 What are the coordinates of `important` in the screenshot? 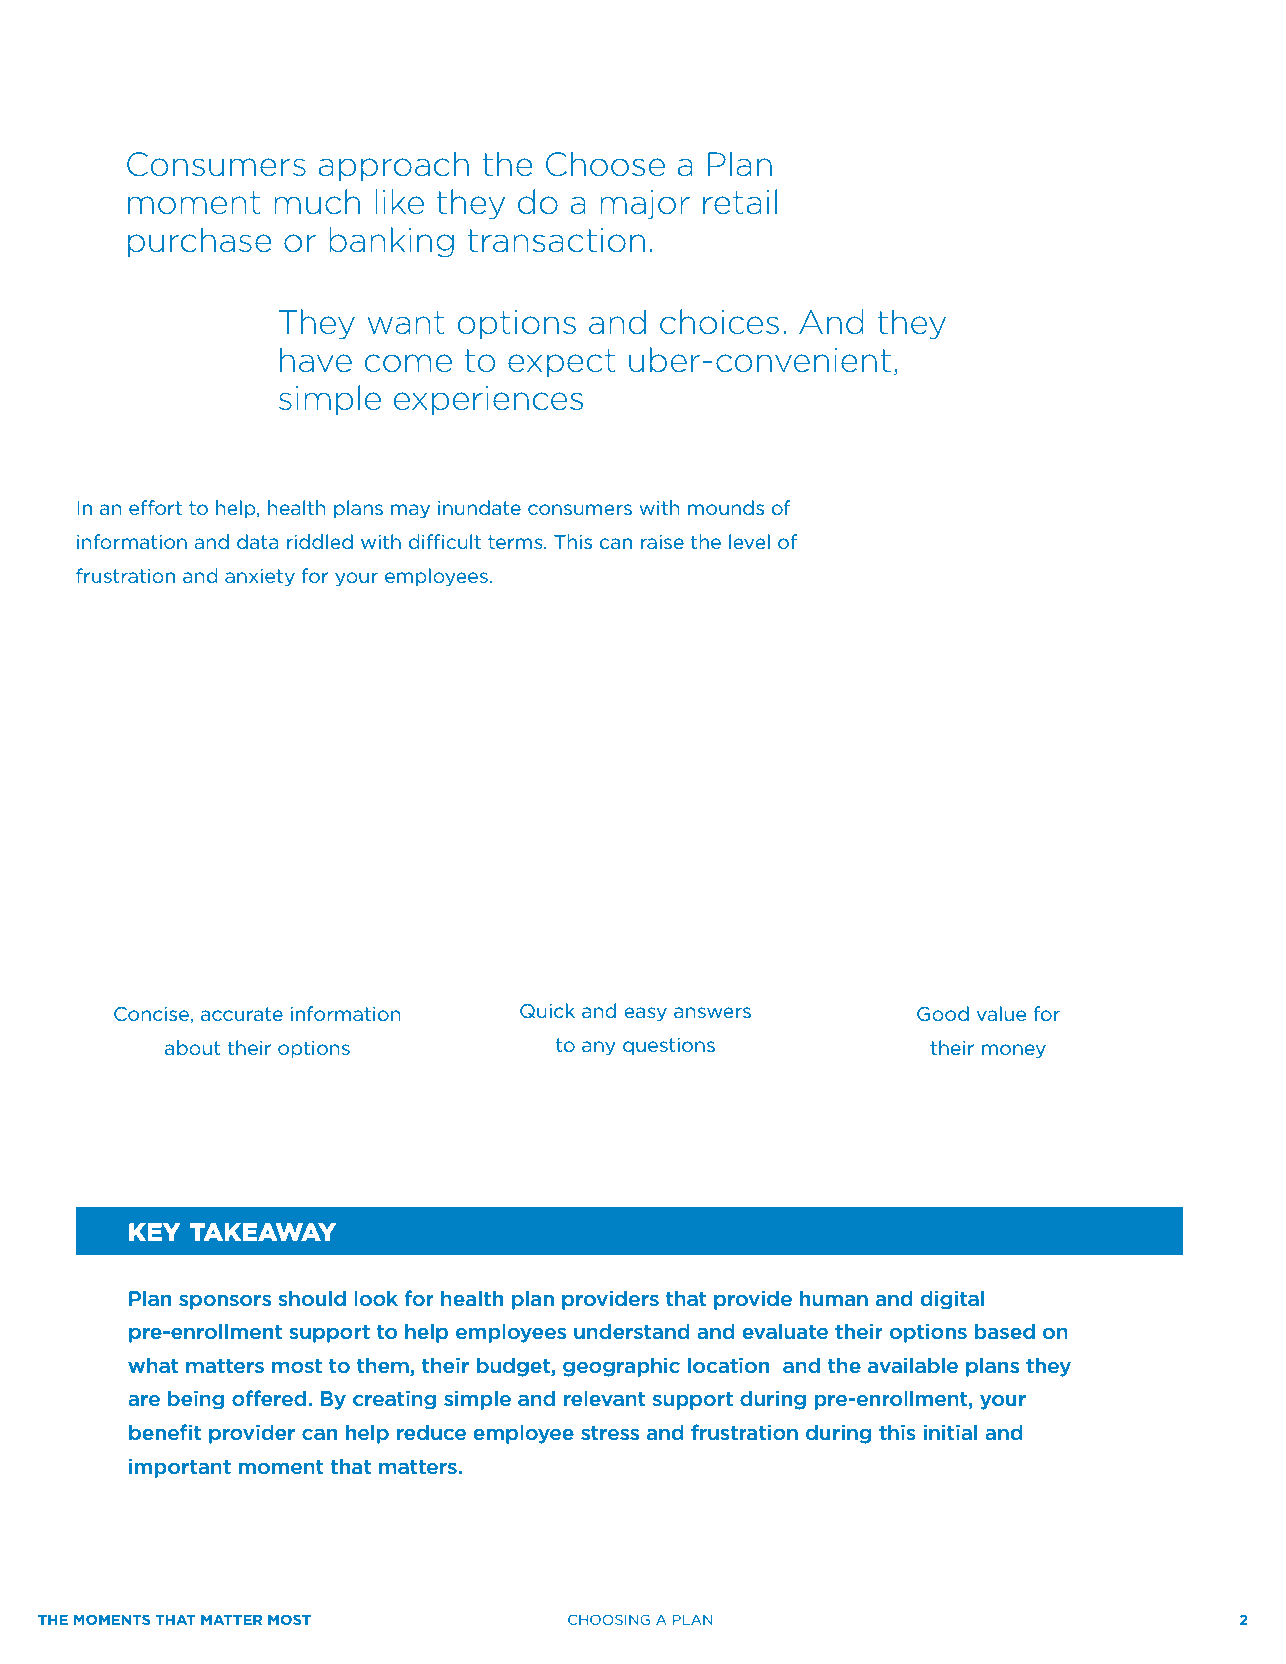 It's located at (180, 1468).
